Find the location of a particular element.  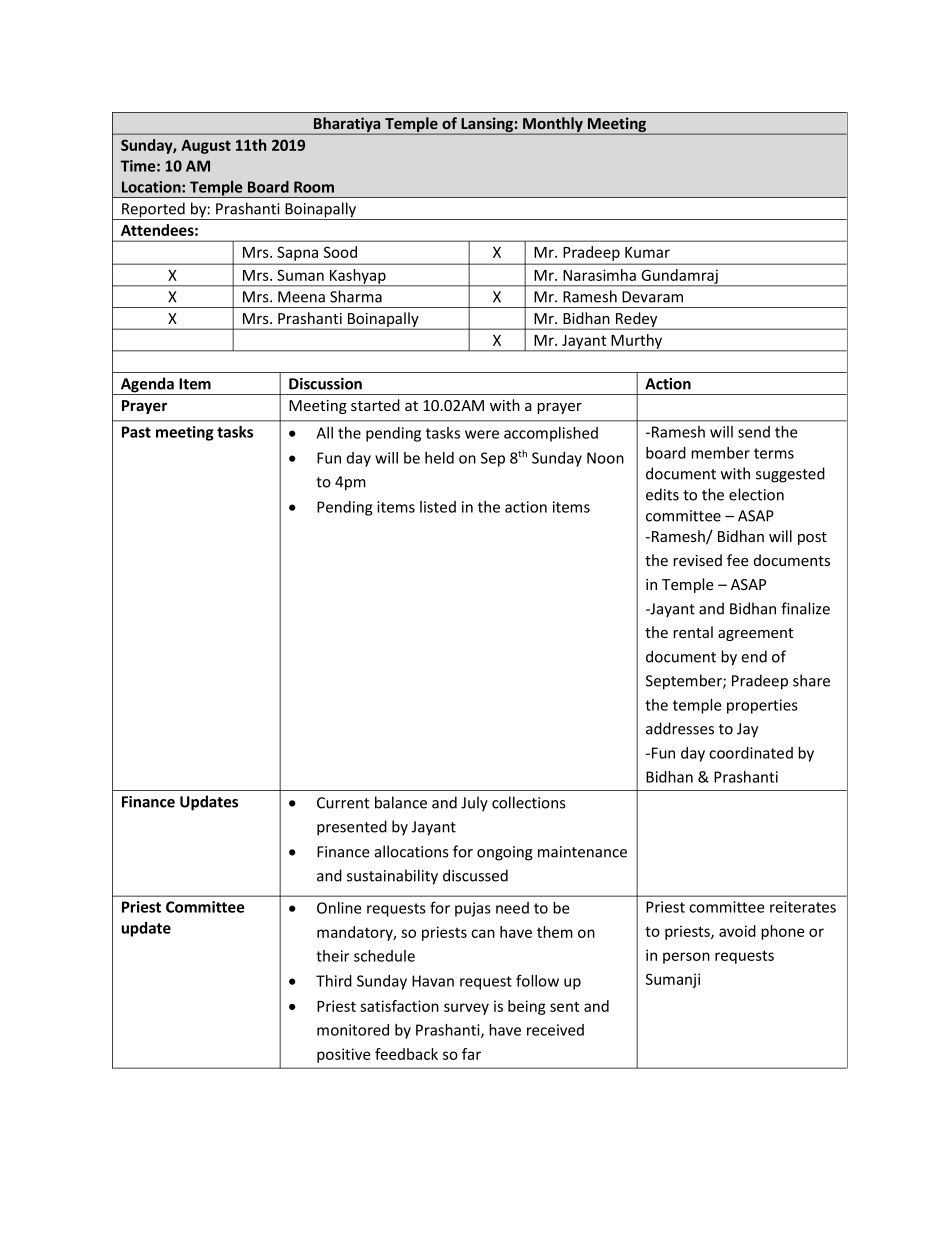

listed is located at coordinates (438, 507).
